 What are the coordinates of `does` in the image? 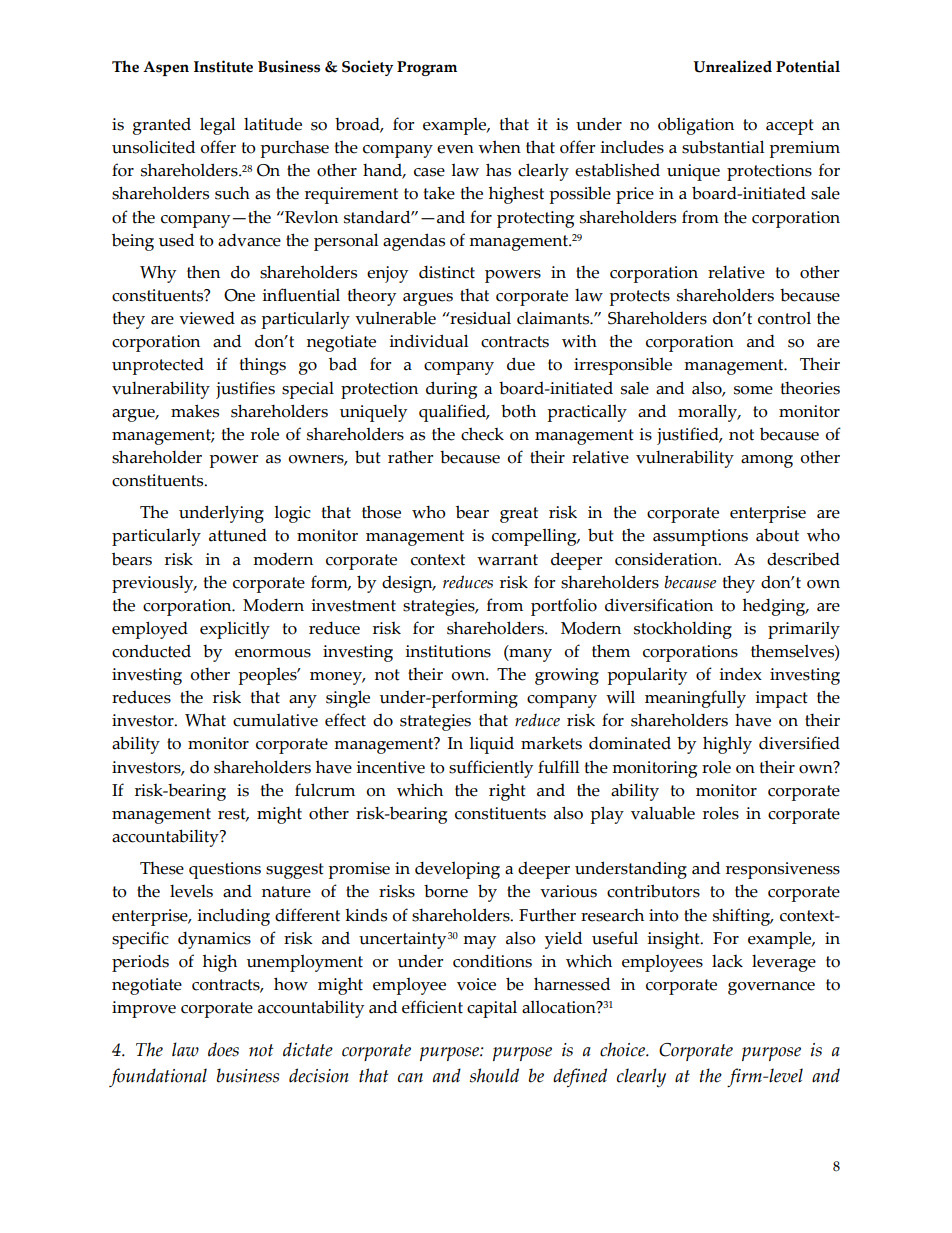 It's located at (223, 1049).
